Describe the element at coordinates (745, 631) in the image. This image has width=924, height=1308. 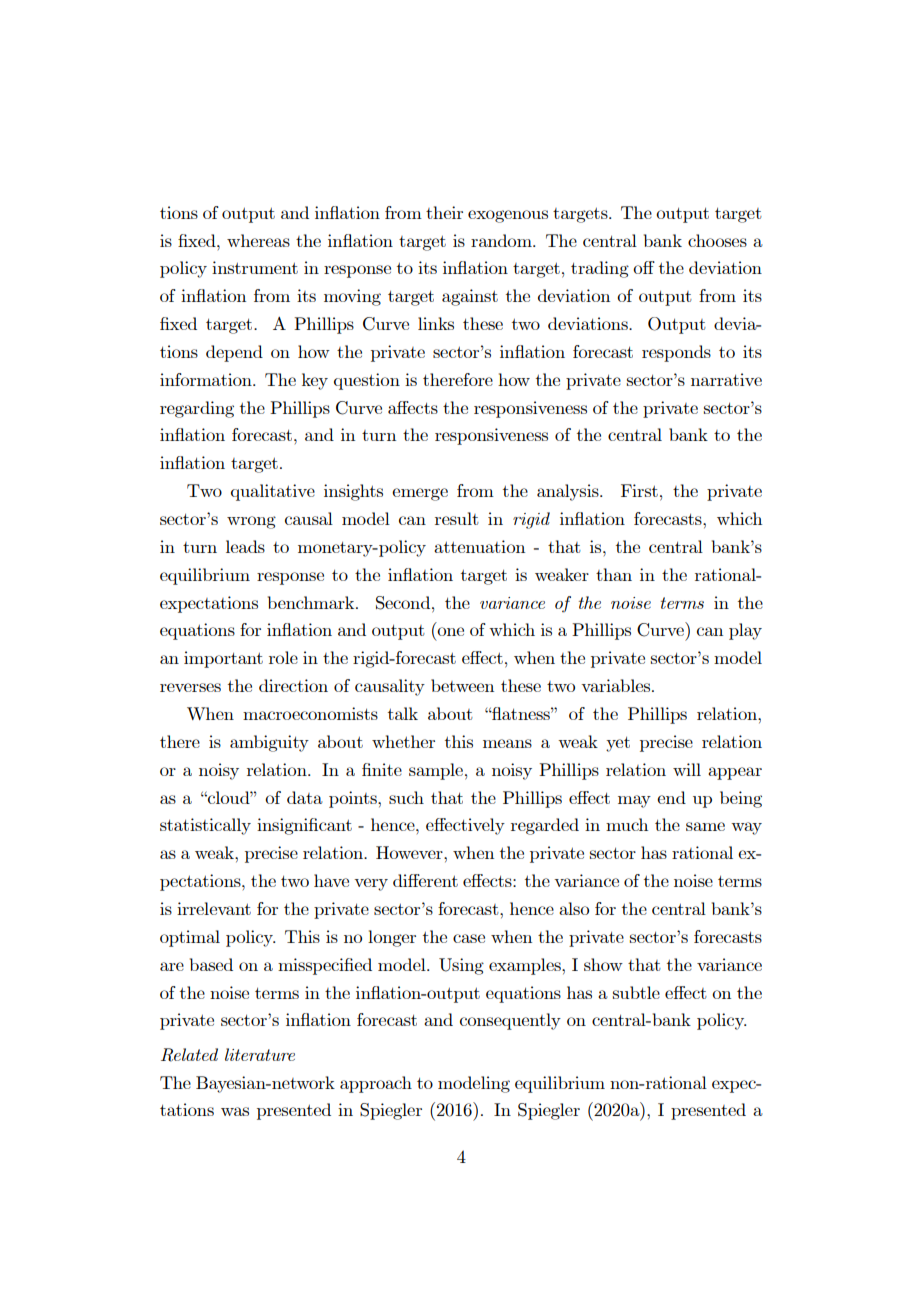
I see `play` at that location.
